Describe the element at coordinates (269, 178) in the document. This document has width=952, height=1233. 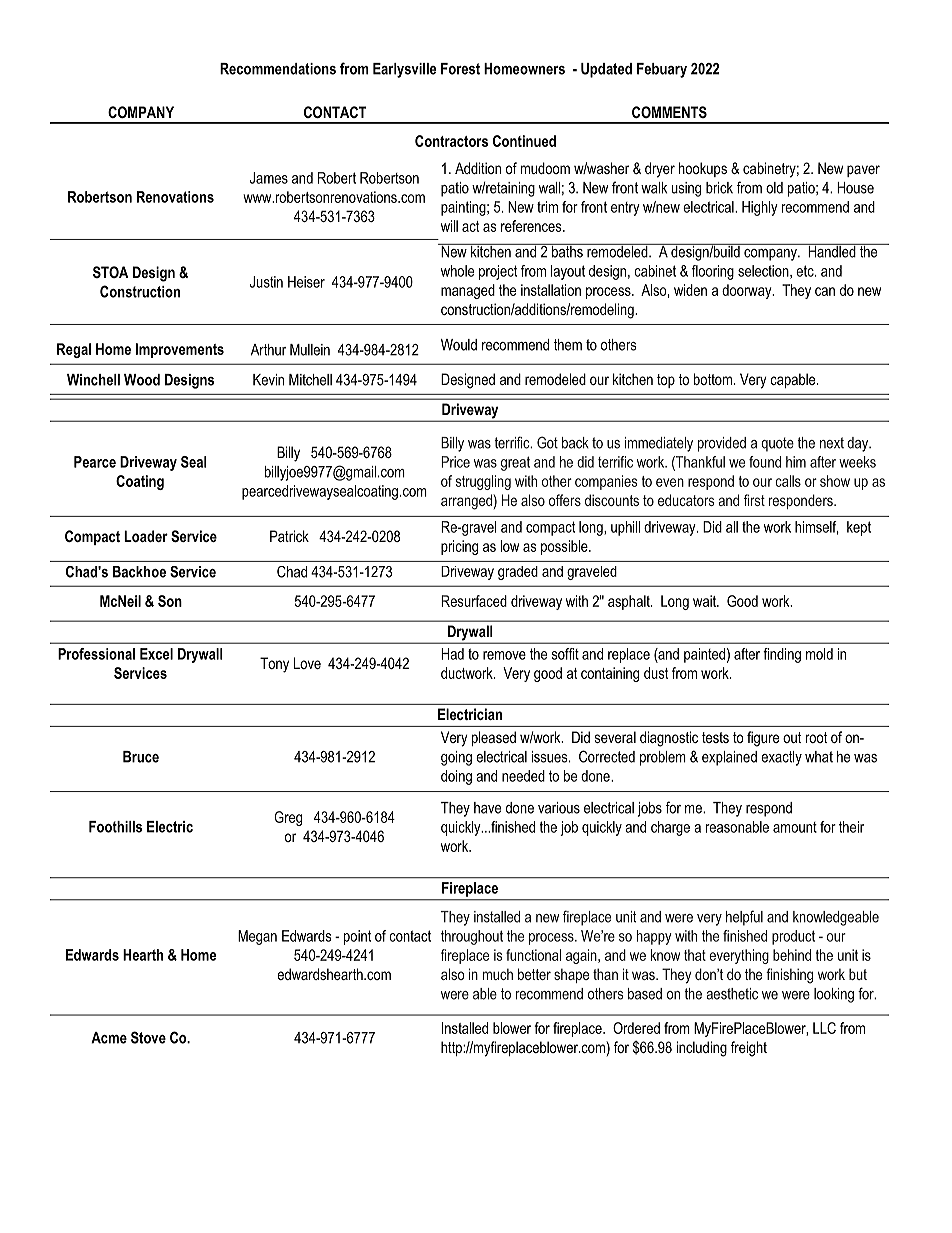
I see `James` at that location.
